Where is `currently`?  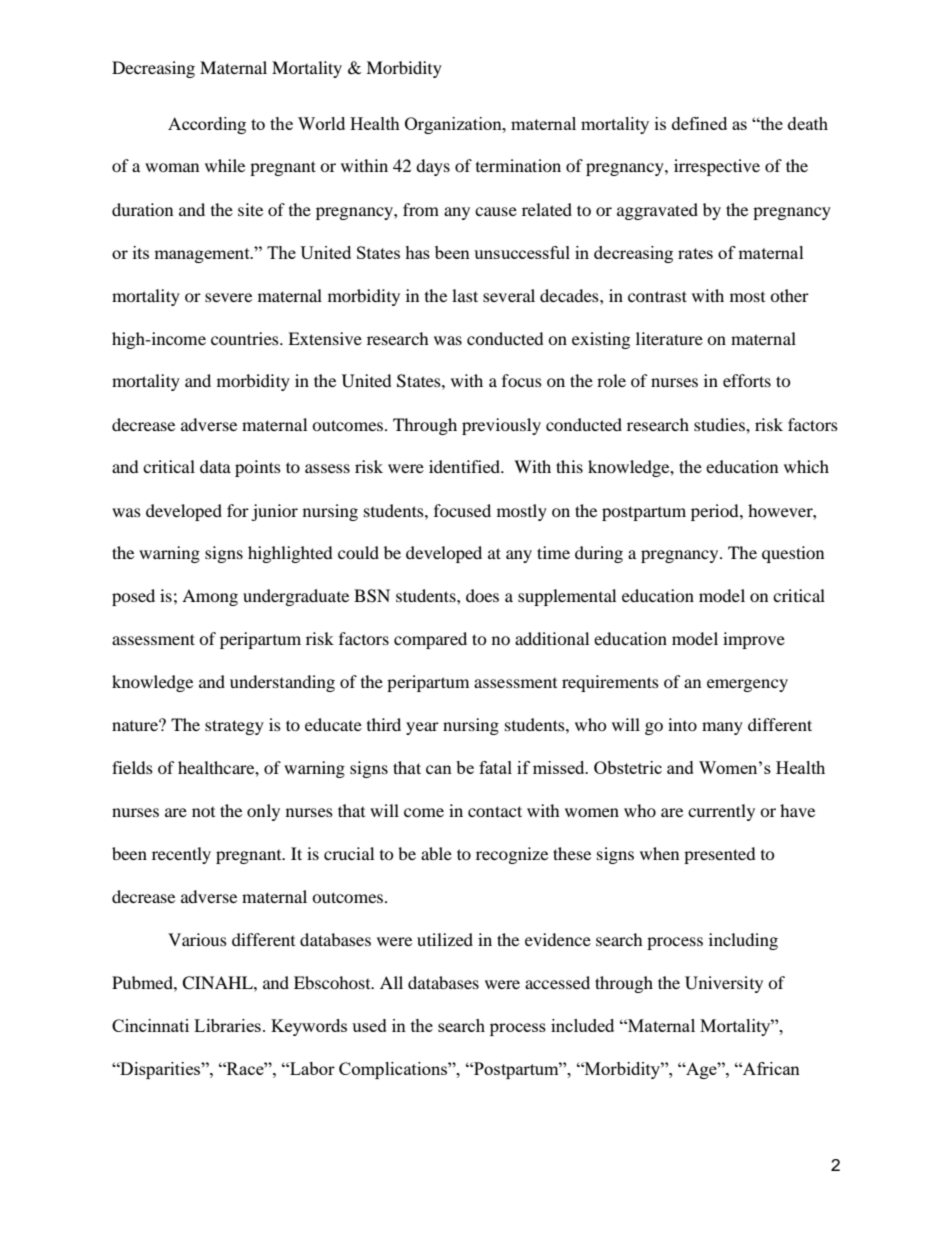
currently is located at coordinates (721, 812).
